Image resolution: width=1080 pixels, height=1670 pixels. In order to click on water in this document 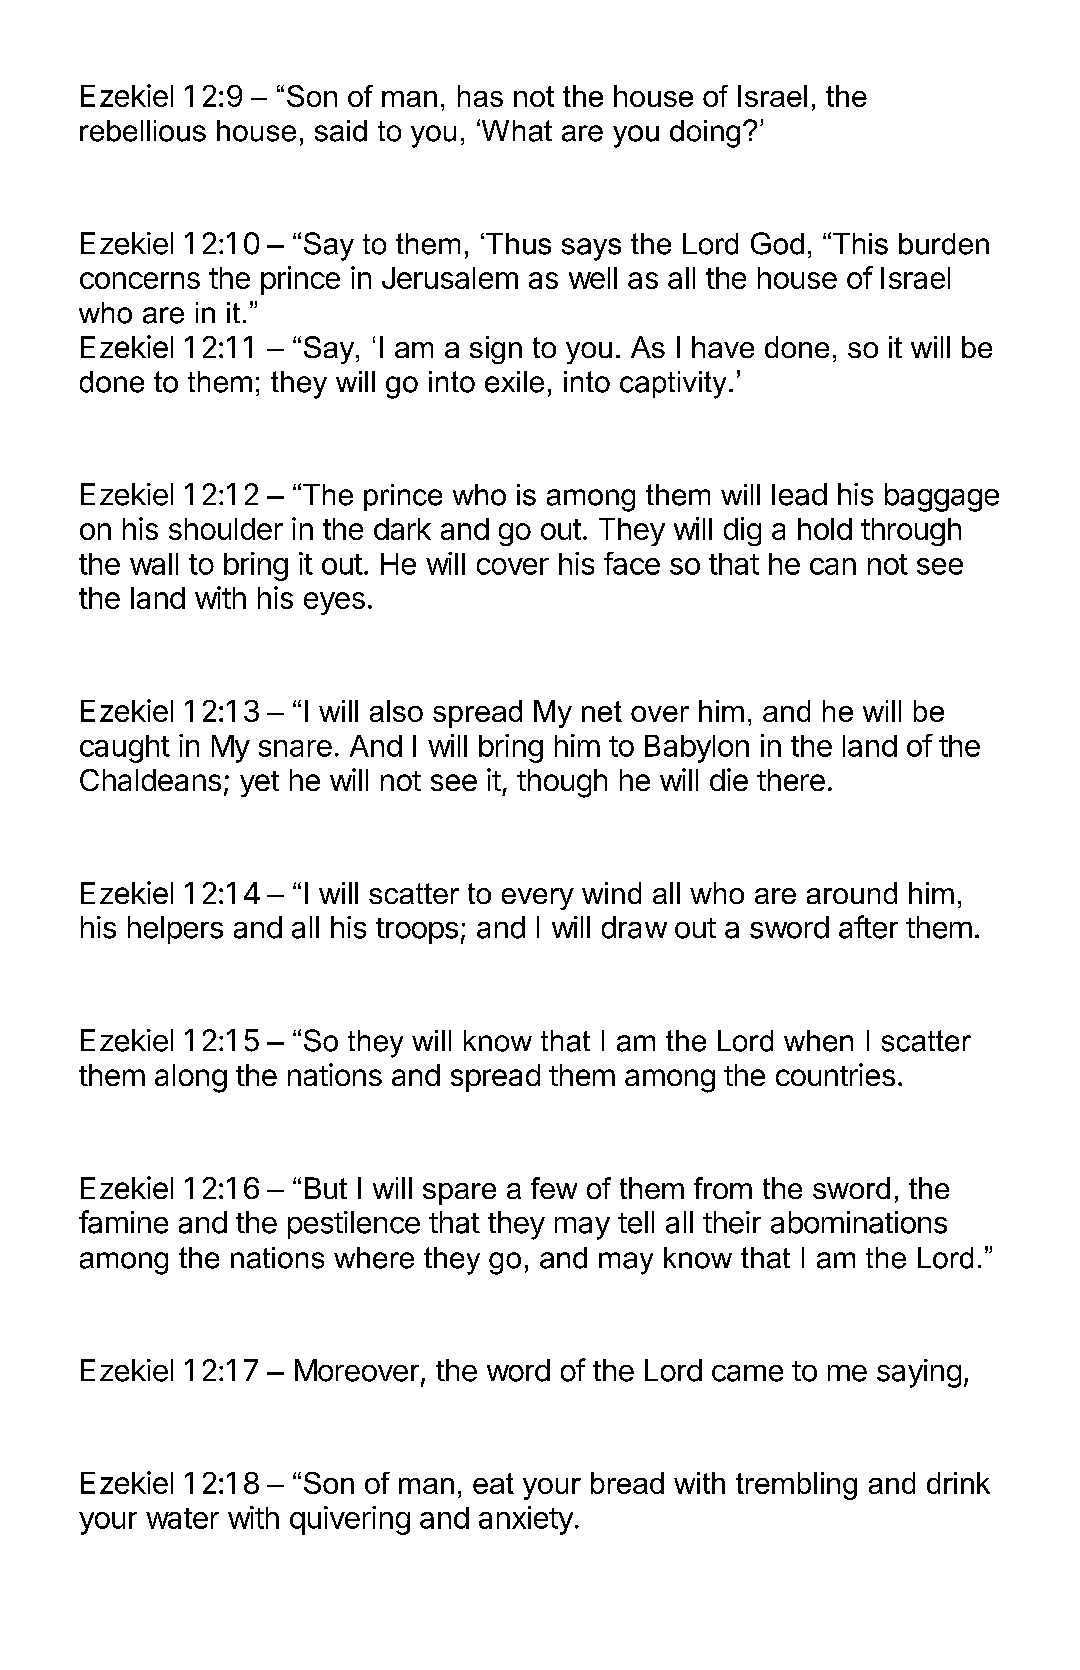, I will do `click(182, 1518)`.
